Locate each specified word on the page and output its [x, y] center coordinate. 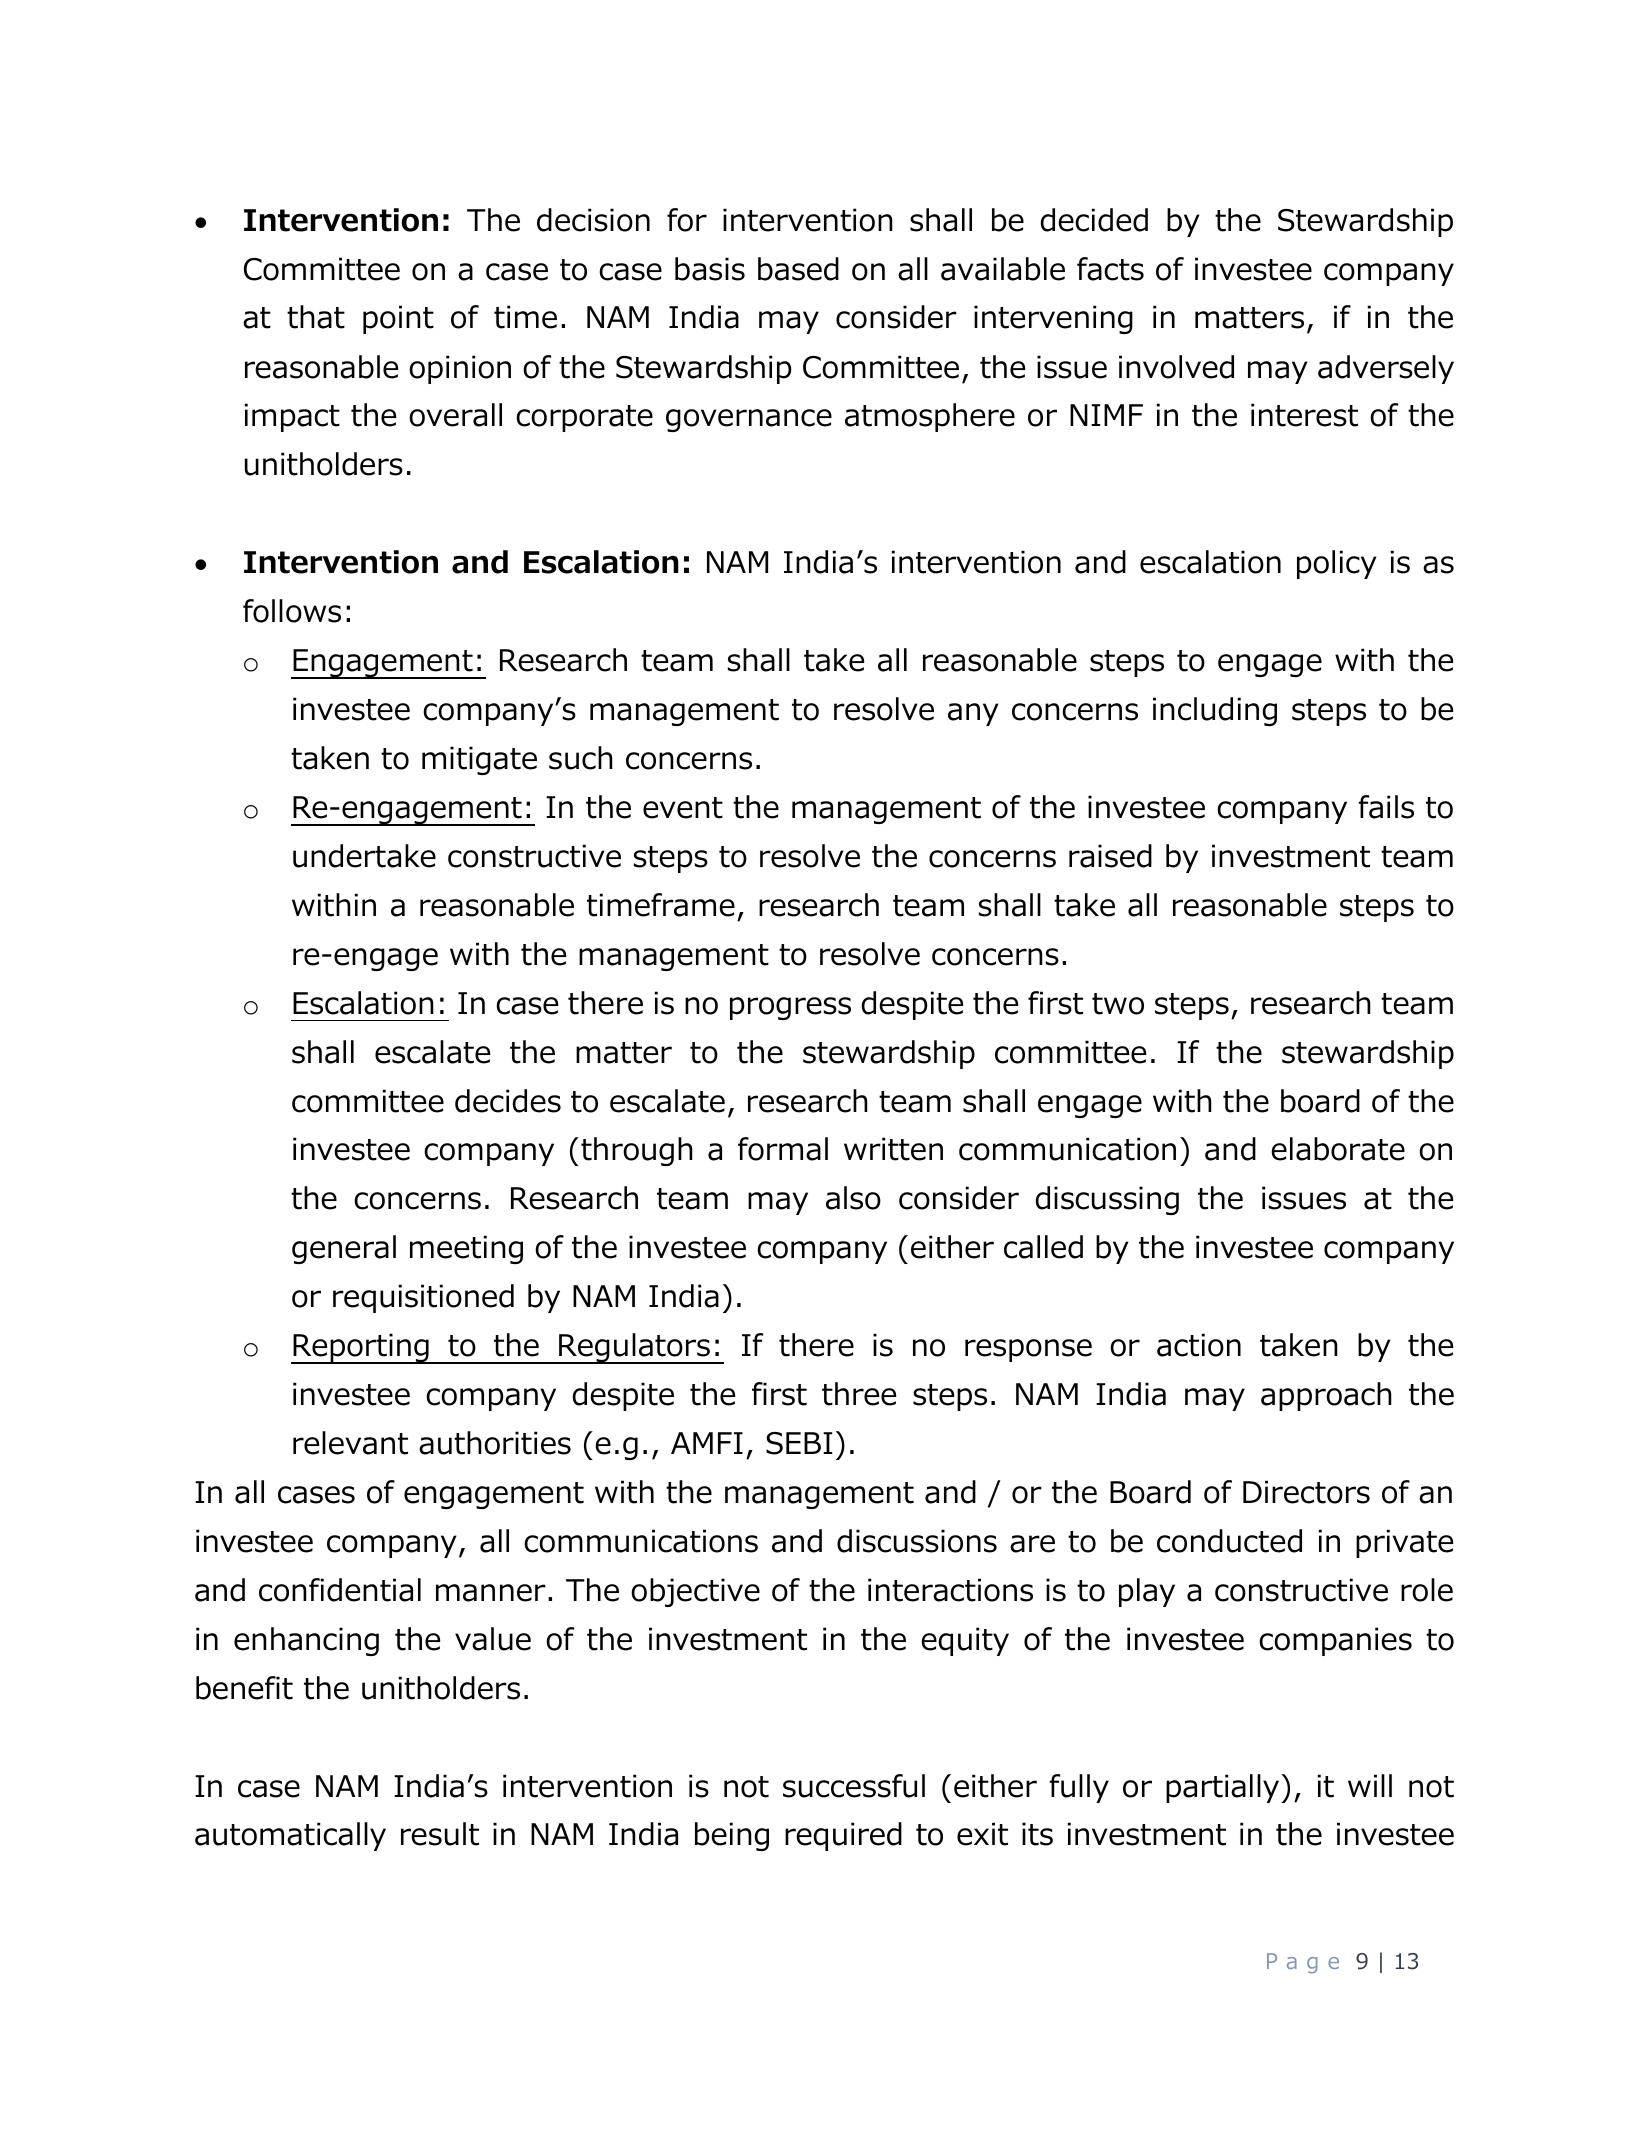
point [398, 319]
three [859, 1394]
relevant [350, 1443]
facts [1110, 269]
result [440, 1834]
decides [508, 1101]
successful [854, 1786]
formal [783, 1149]
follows [292, 611]
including [1215, 711]
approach [1326, 1396]
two [1118, 1004]
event [683, 808]
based [798, 269]
